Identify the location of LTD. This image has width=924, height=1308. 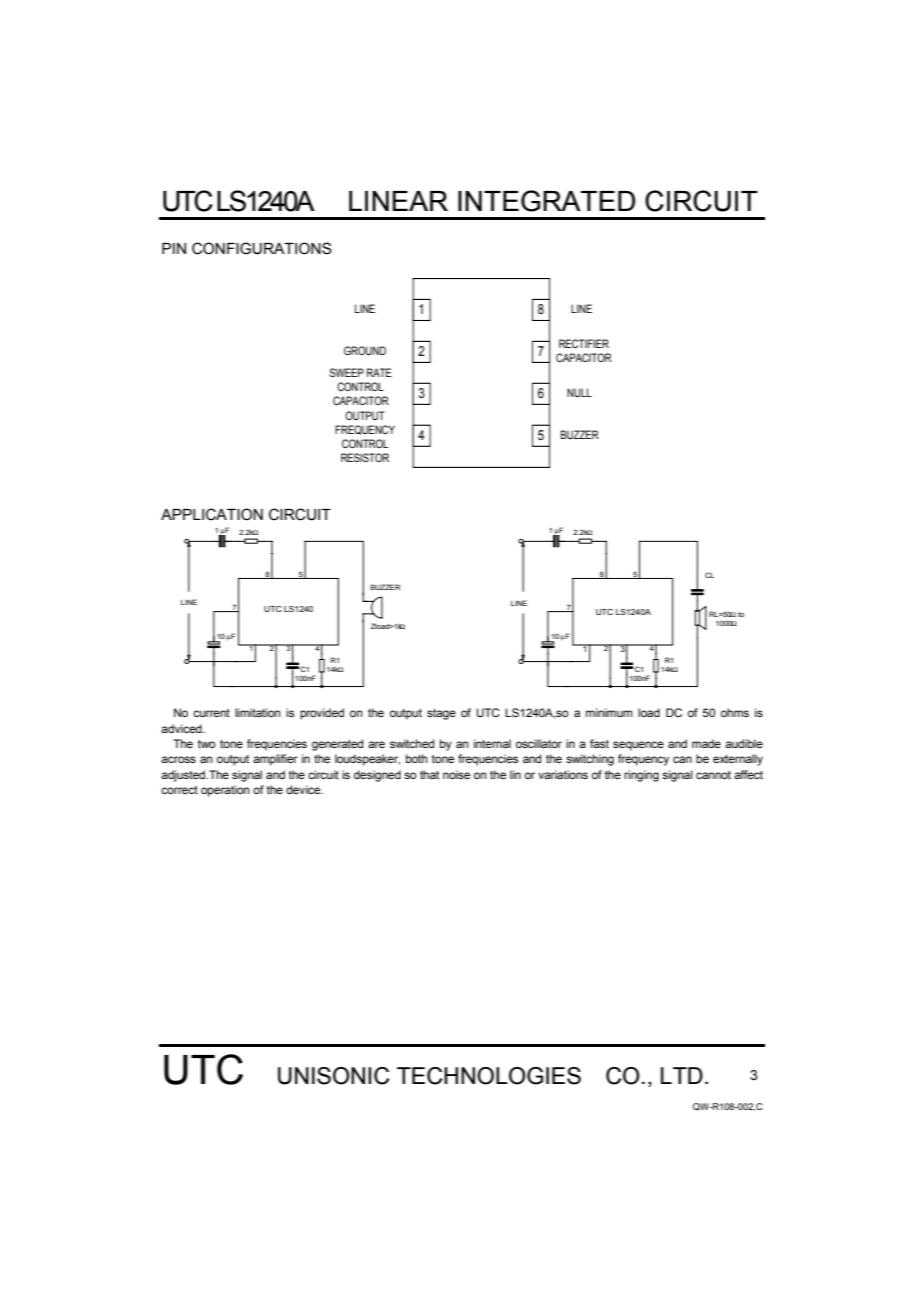
(682, 1075).
